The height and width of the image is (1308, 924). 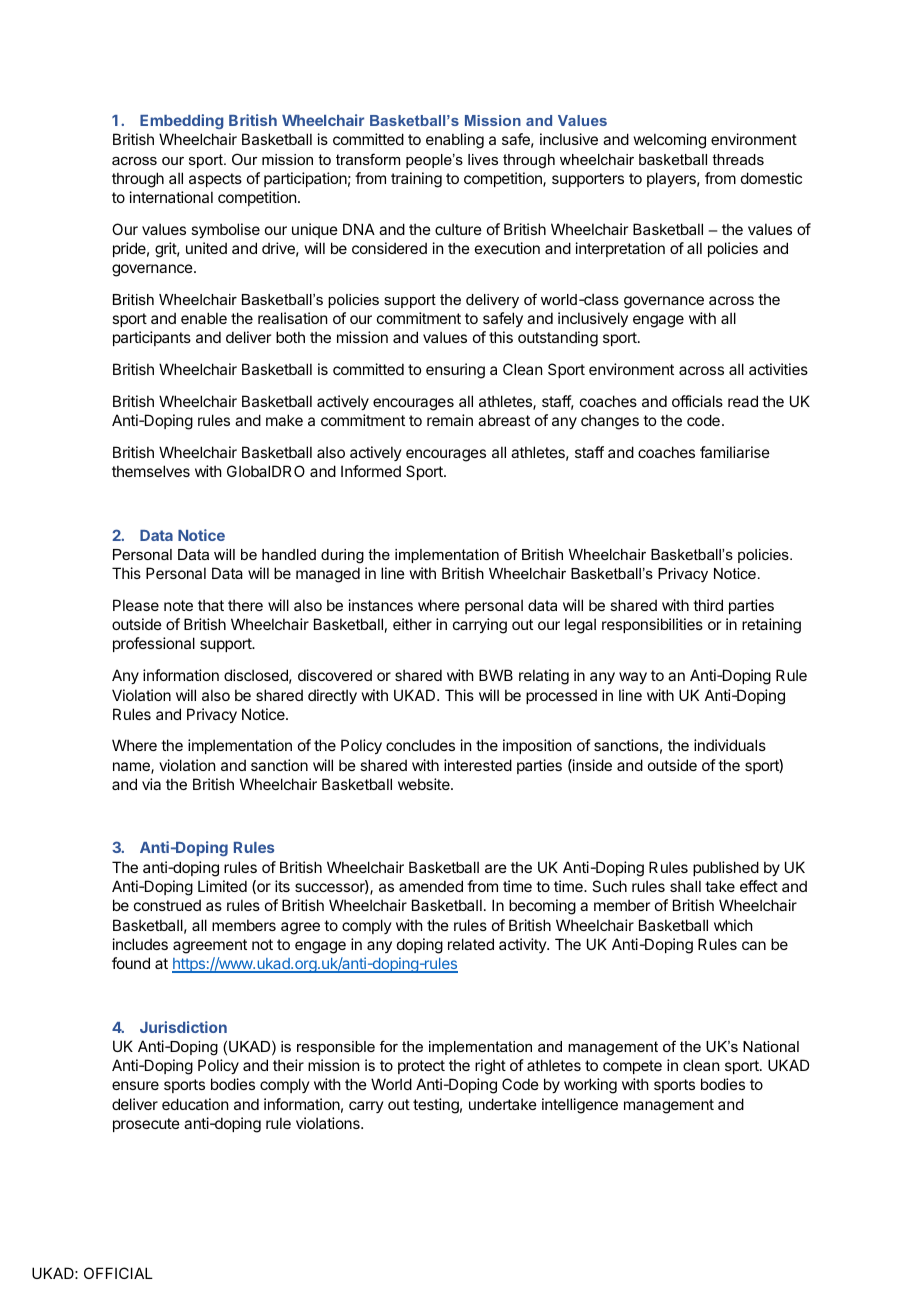 What do you see at coordinates (455, 141) in the image?
I see `enabling` at bounding box center [455, 141].
